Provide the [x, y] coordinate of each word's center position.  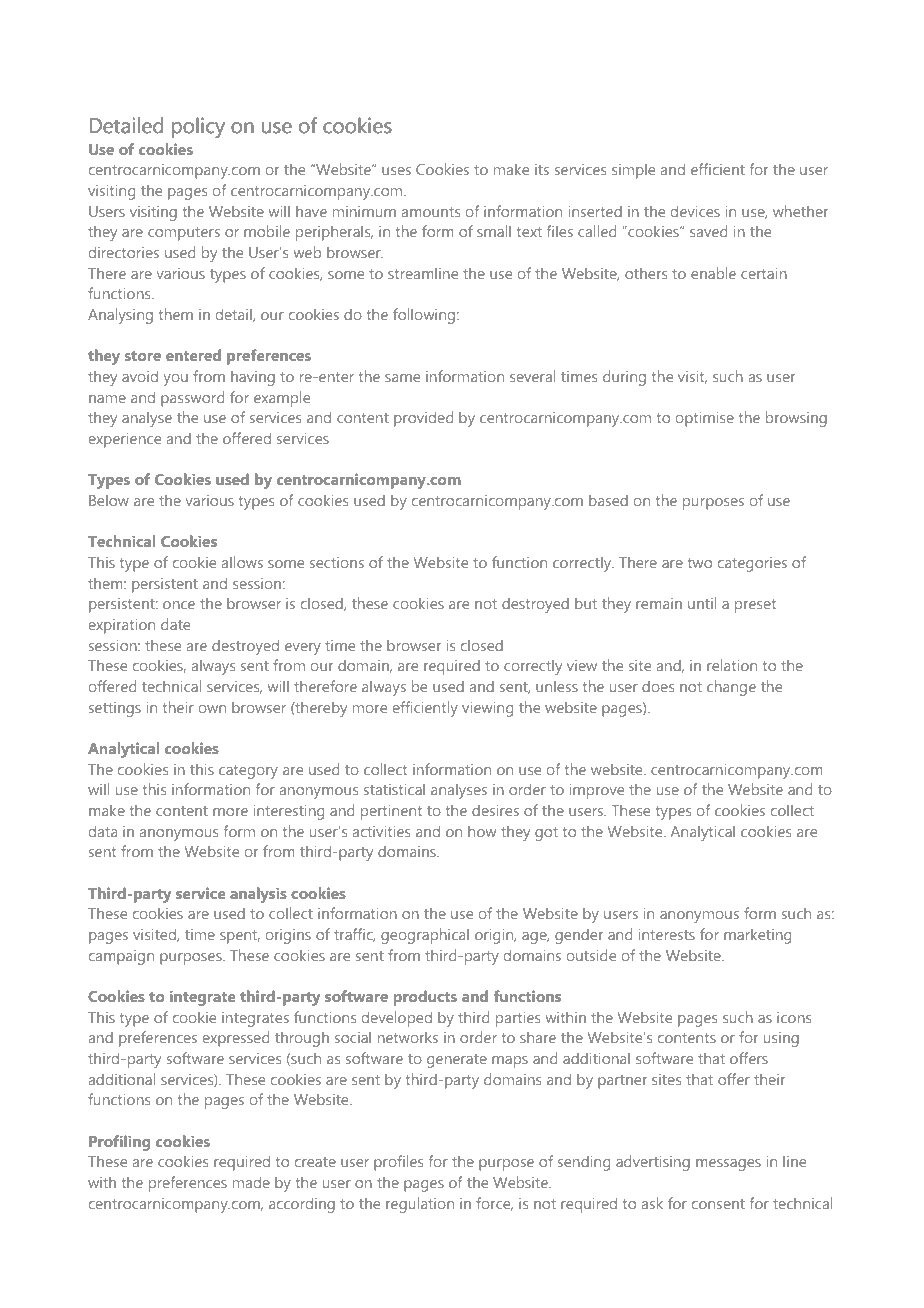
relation [732, 665]
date [175, 624]
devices [695, 211]
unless [557, 686]
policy [198, 128]
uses [396, 171]
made [251, 1182]
